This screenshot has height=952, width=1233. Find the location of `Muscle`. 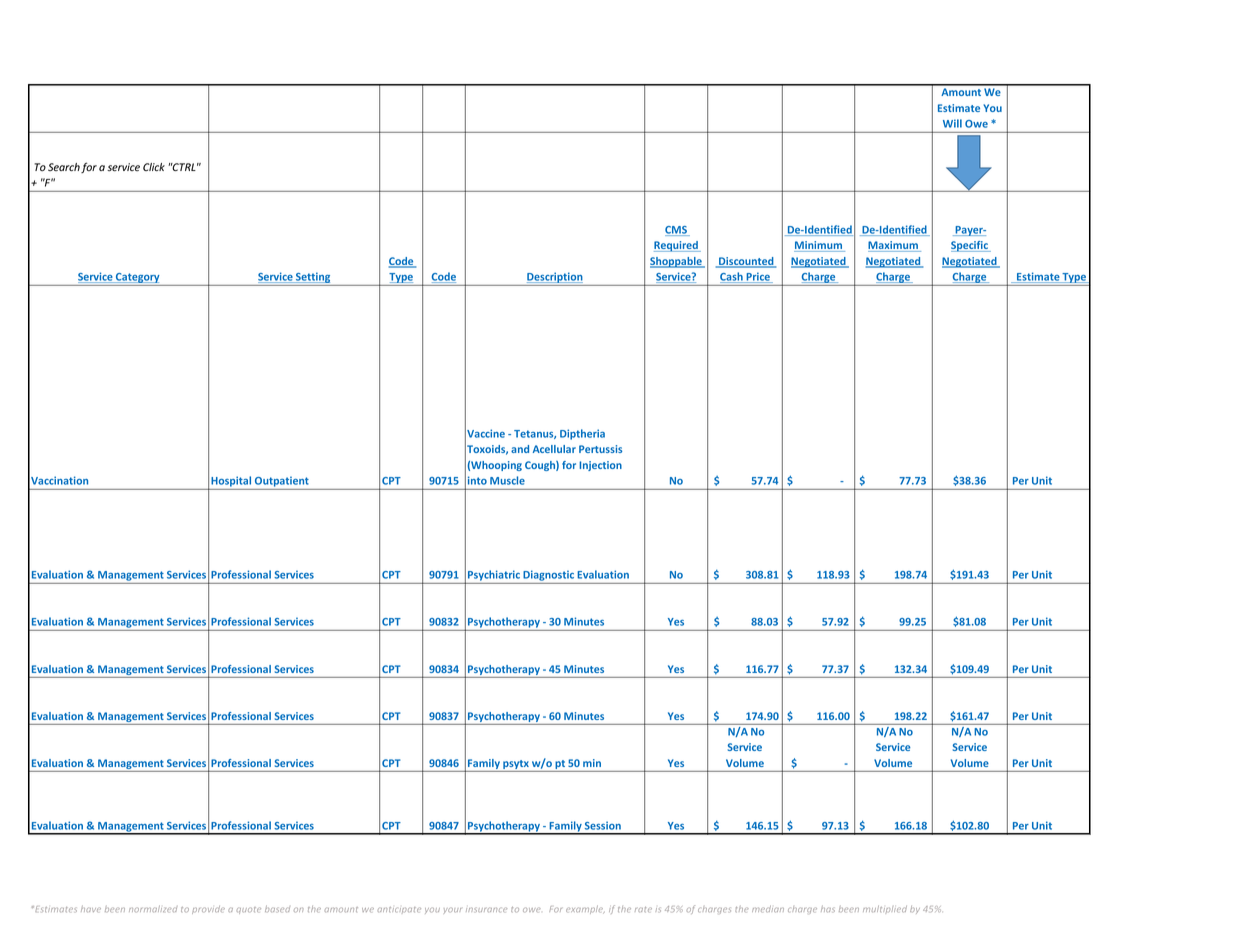

Muscle is located at coordinates (507, 480).
